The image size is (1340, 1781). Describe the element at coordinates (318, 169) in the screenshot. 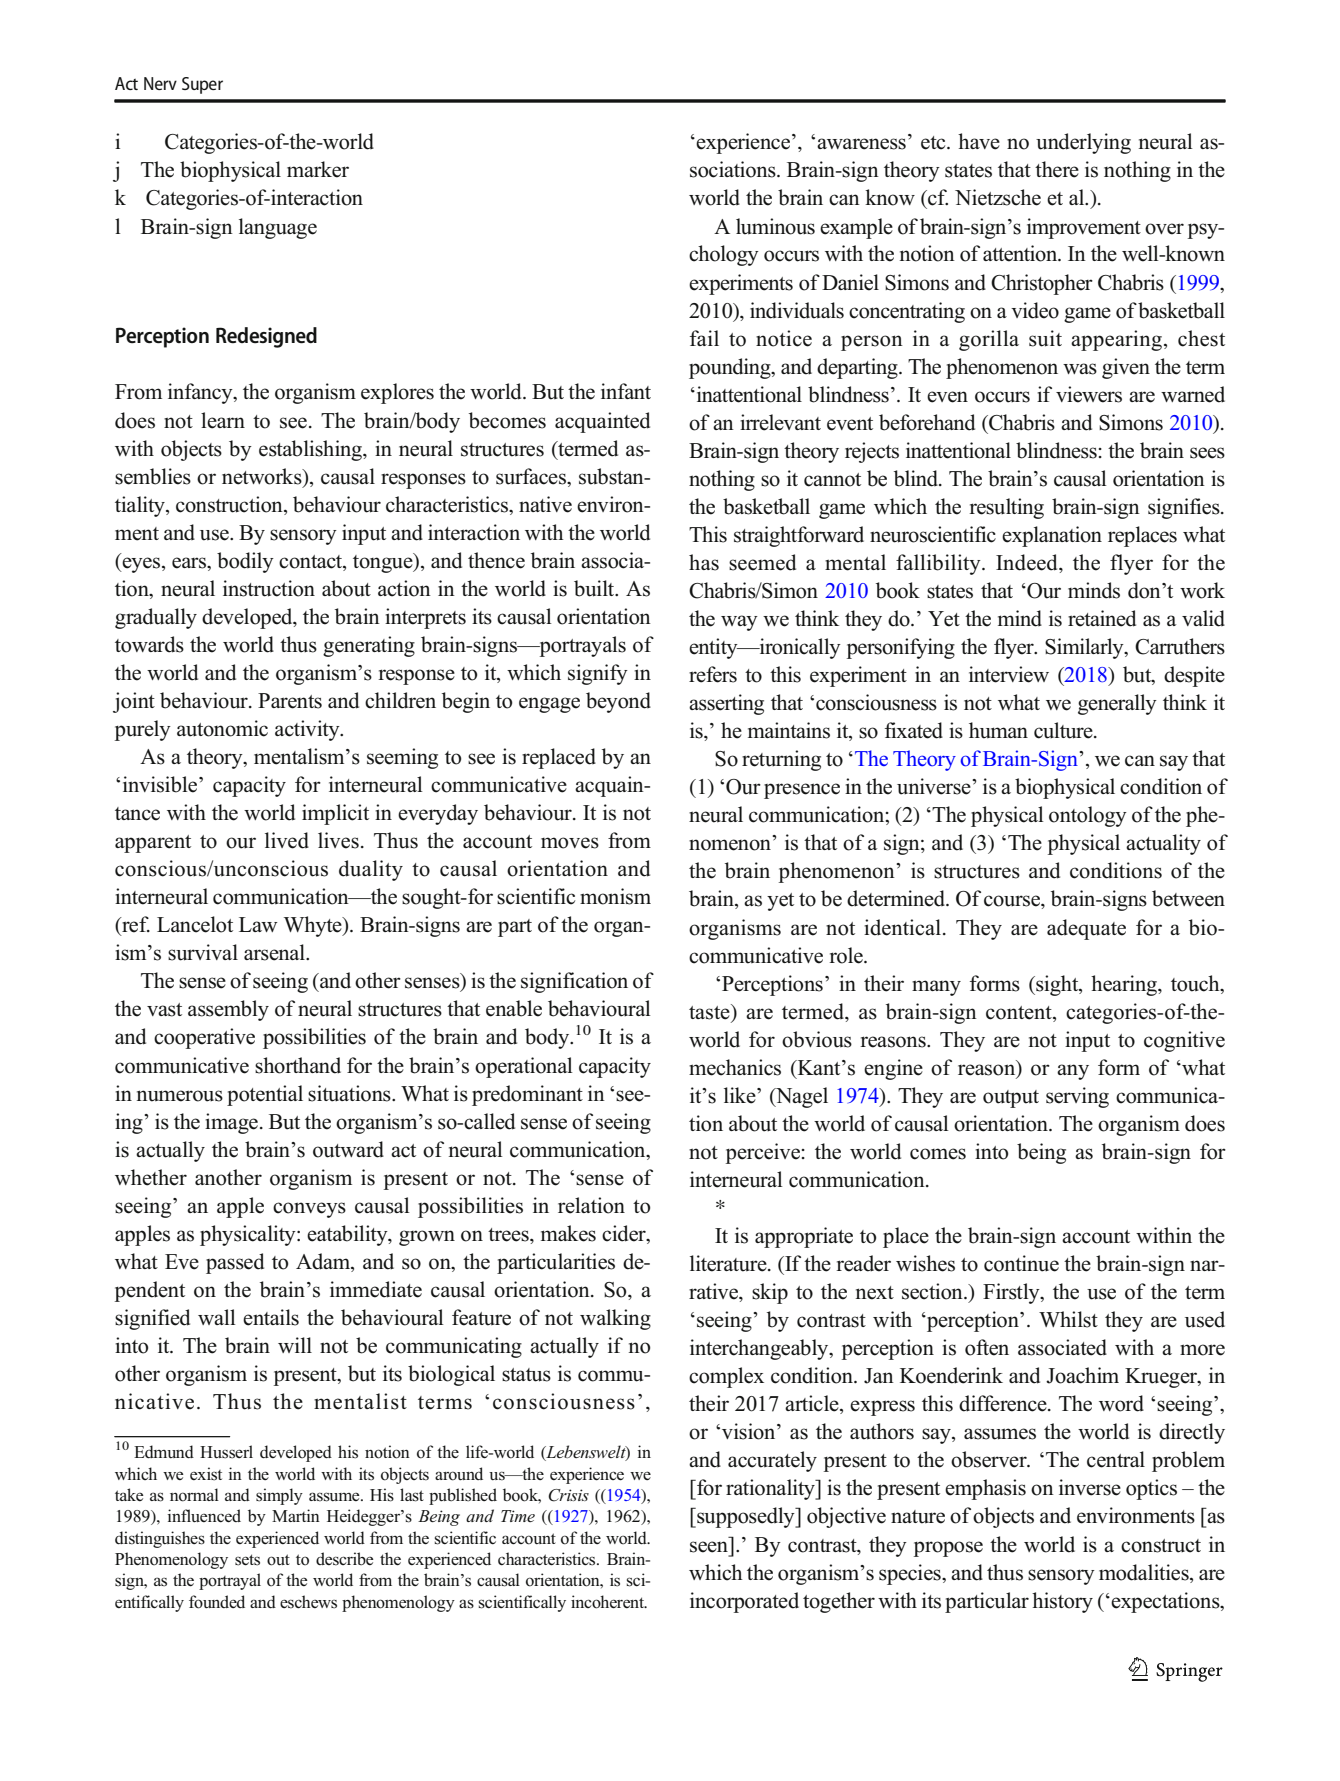

I see `marker` at that location.
